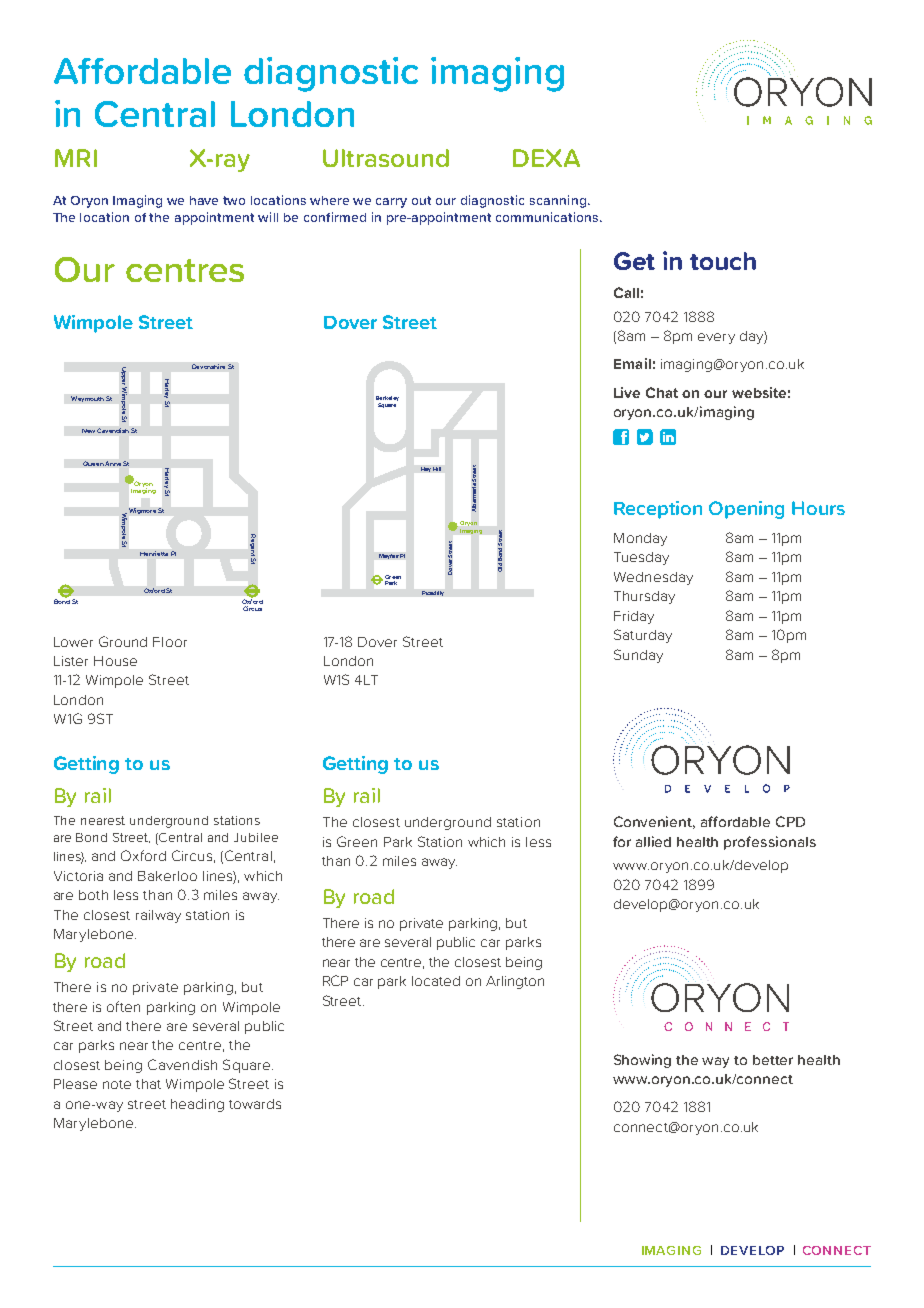 This screenshot has height=1308, width=924. I want to click on have, so click(204, 200).
